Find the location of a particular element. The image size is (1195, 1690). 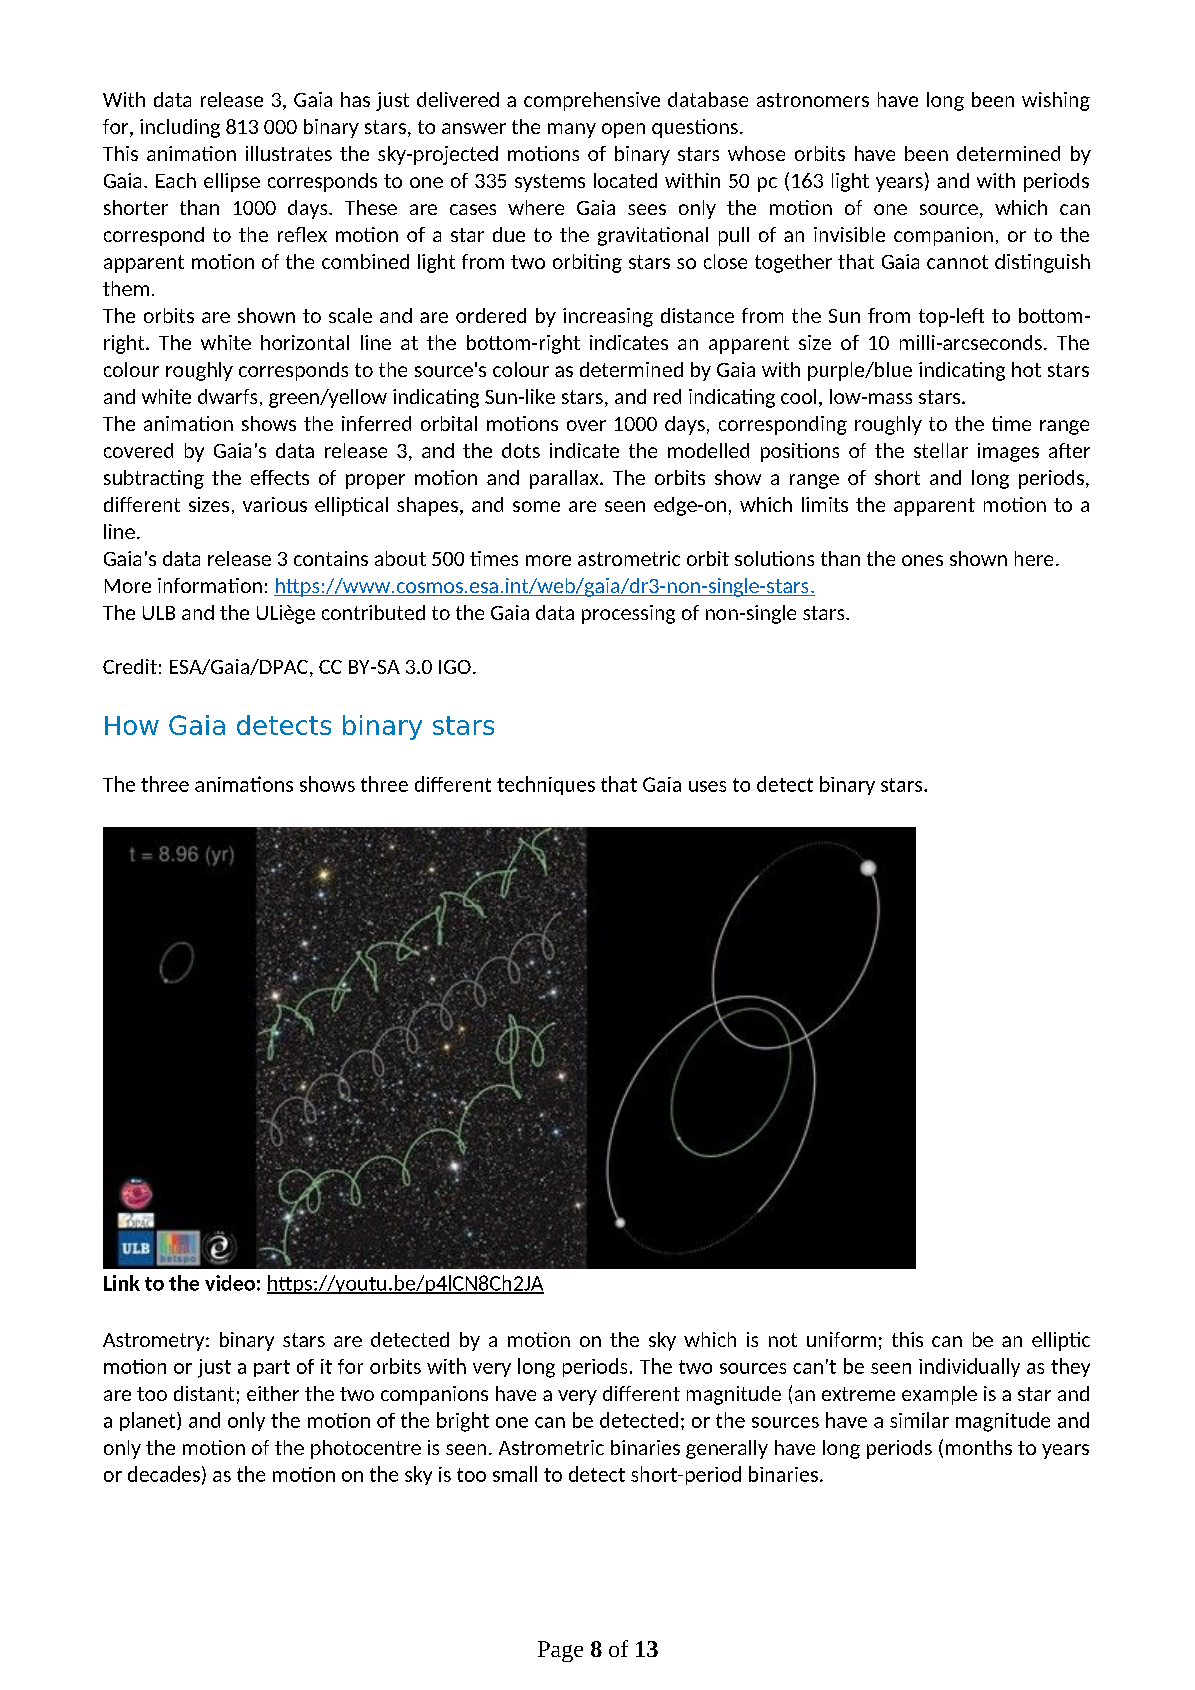

Page is located at coordinates (560, 1651).
